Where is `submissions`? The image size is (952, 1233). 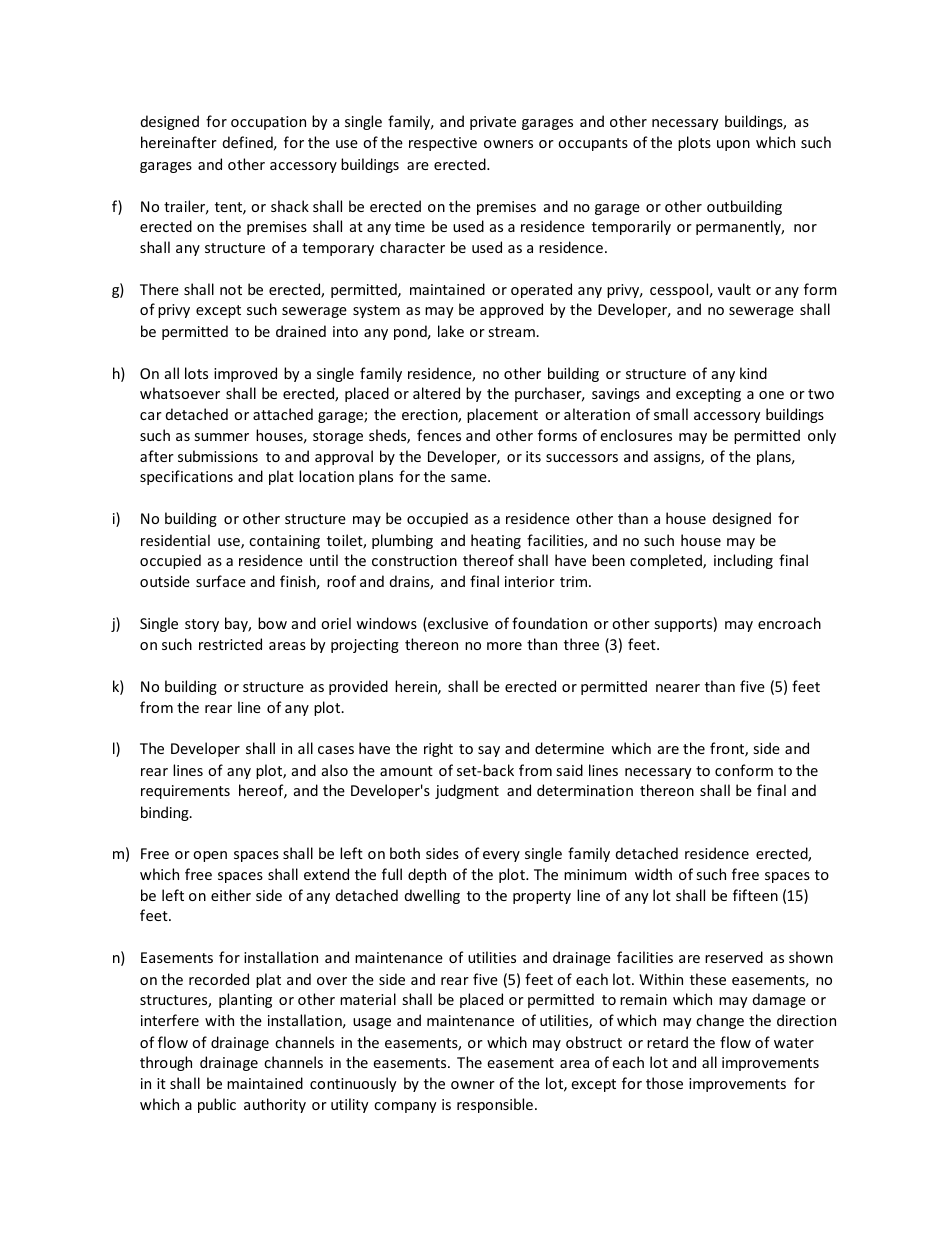 submissions is located at coordinates (218, 456).
